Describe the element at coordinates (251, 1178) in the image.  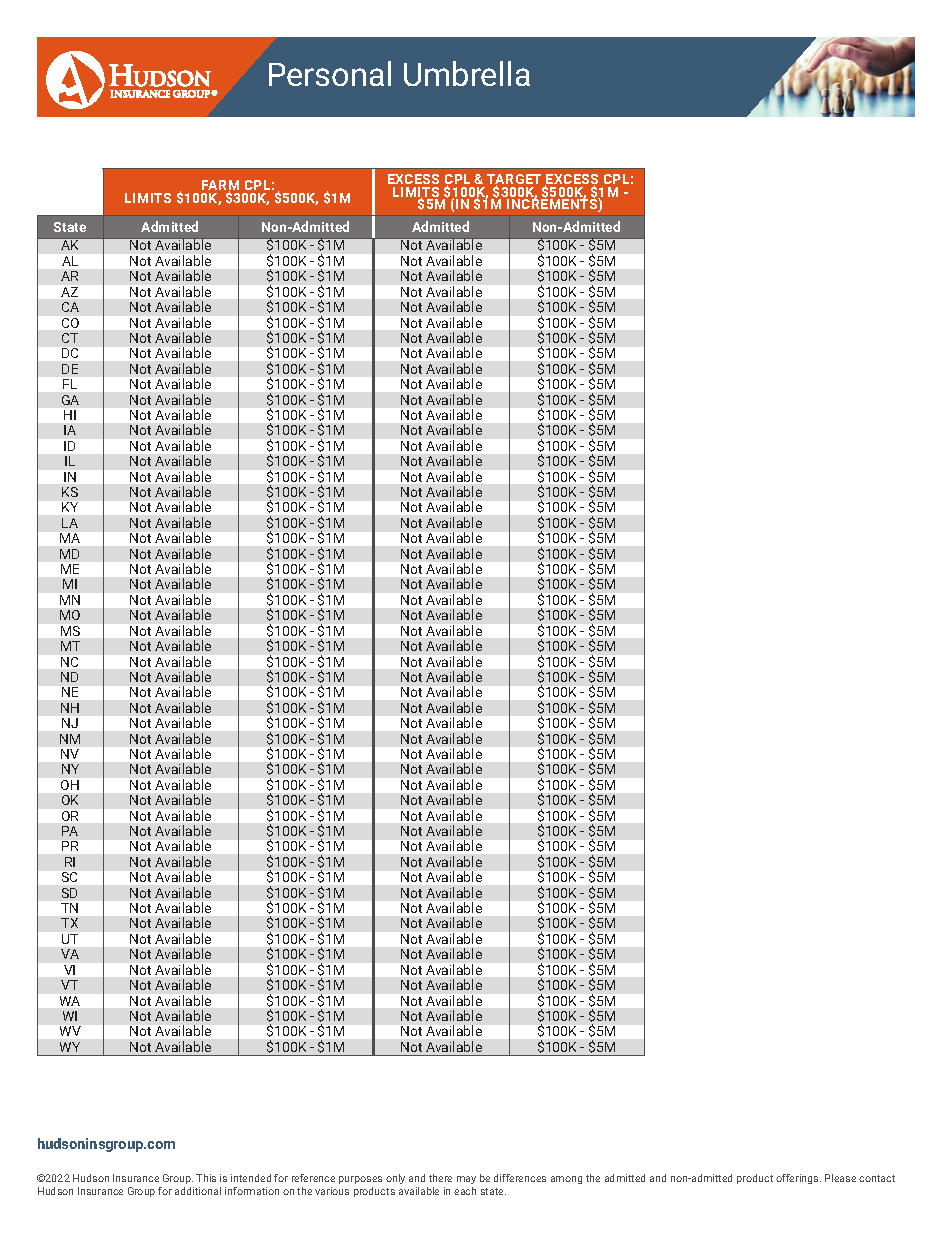
I see `intended` at that location.
